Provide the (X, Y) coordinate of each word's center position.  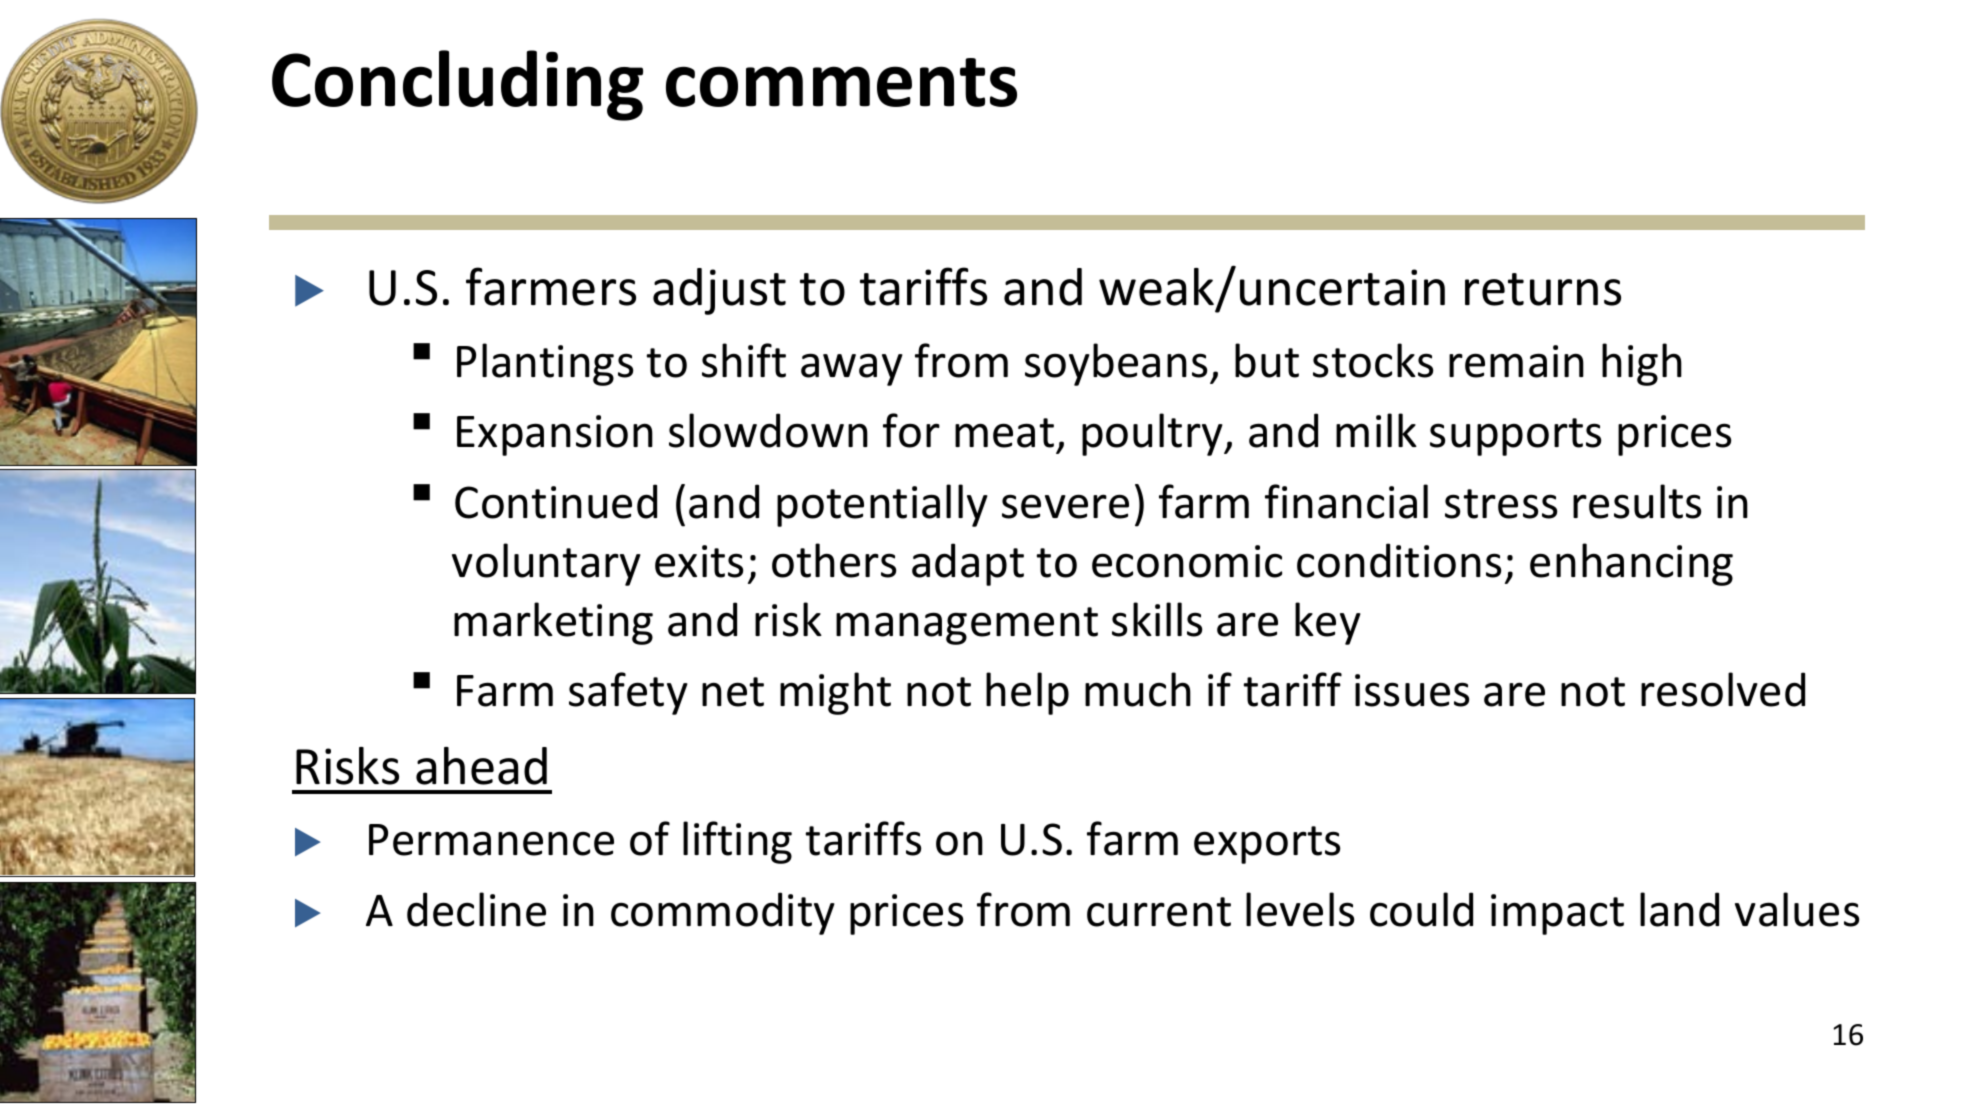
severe (1065, 506)
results (1637, 501)
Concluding (457, 85)
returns (1543, 289)
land (1679, 909)
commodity (723, 913)
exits (699, 561)
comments (841, 82)
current (1159, 912)
